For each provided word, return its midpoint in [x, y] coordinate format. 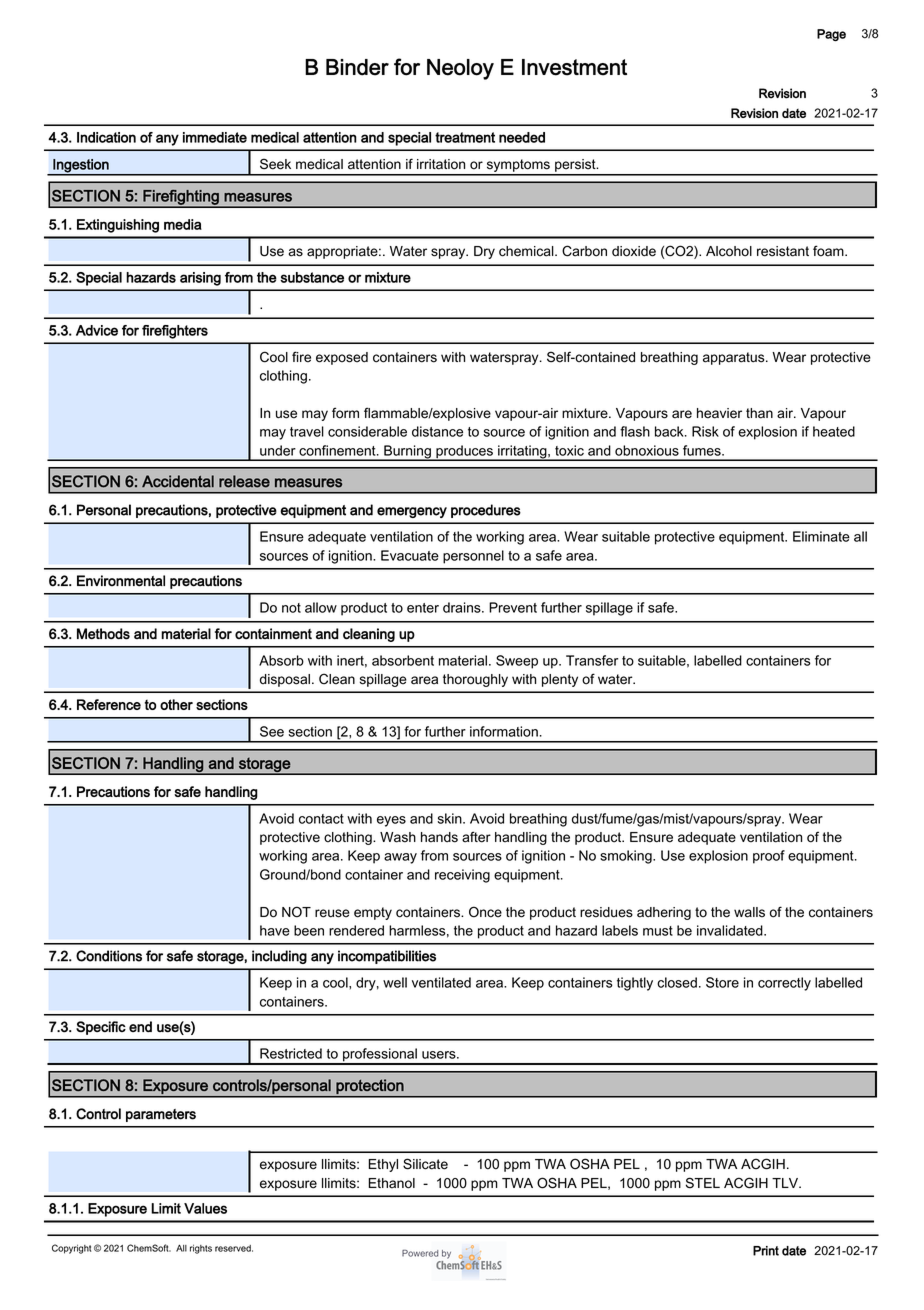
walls [749, 912]
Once [485, 912]
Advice [97, 330]
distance [437, 431]
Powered [420, 1253]
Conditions [109, 956]
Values [205, 1208]
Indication [106, 137]
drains [463, 607]
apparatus [735, 358]
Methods [103, 634]
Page [831, 35]
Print [766, 1251]
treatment [465, 137]
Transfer [592, 660]
